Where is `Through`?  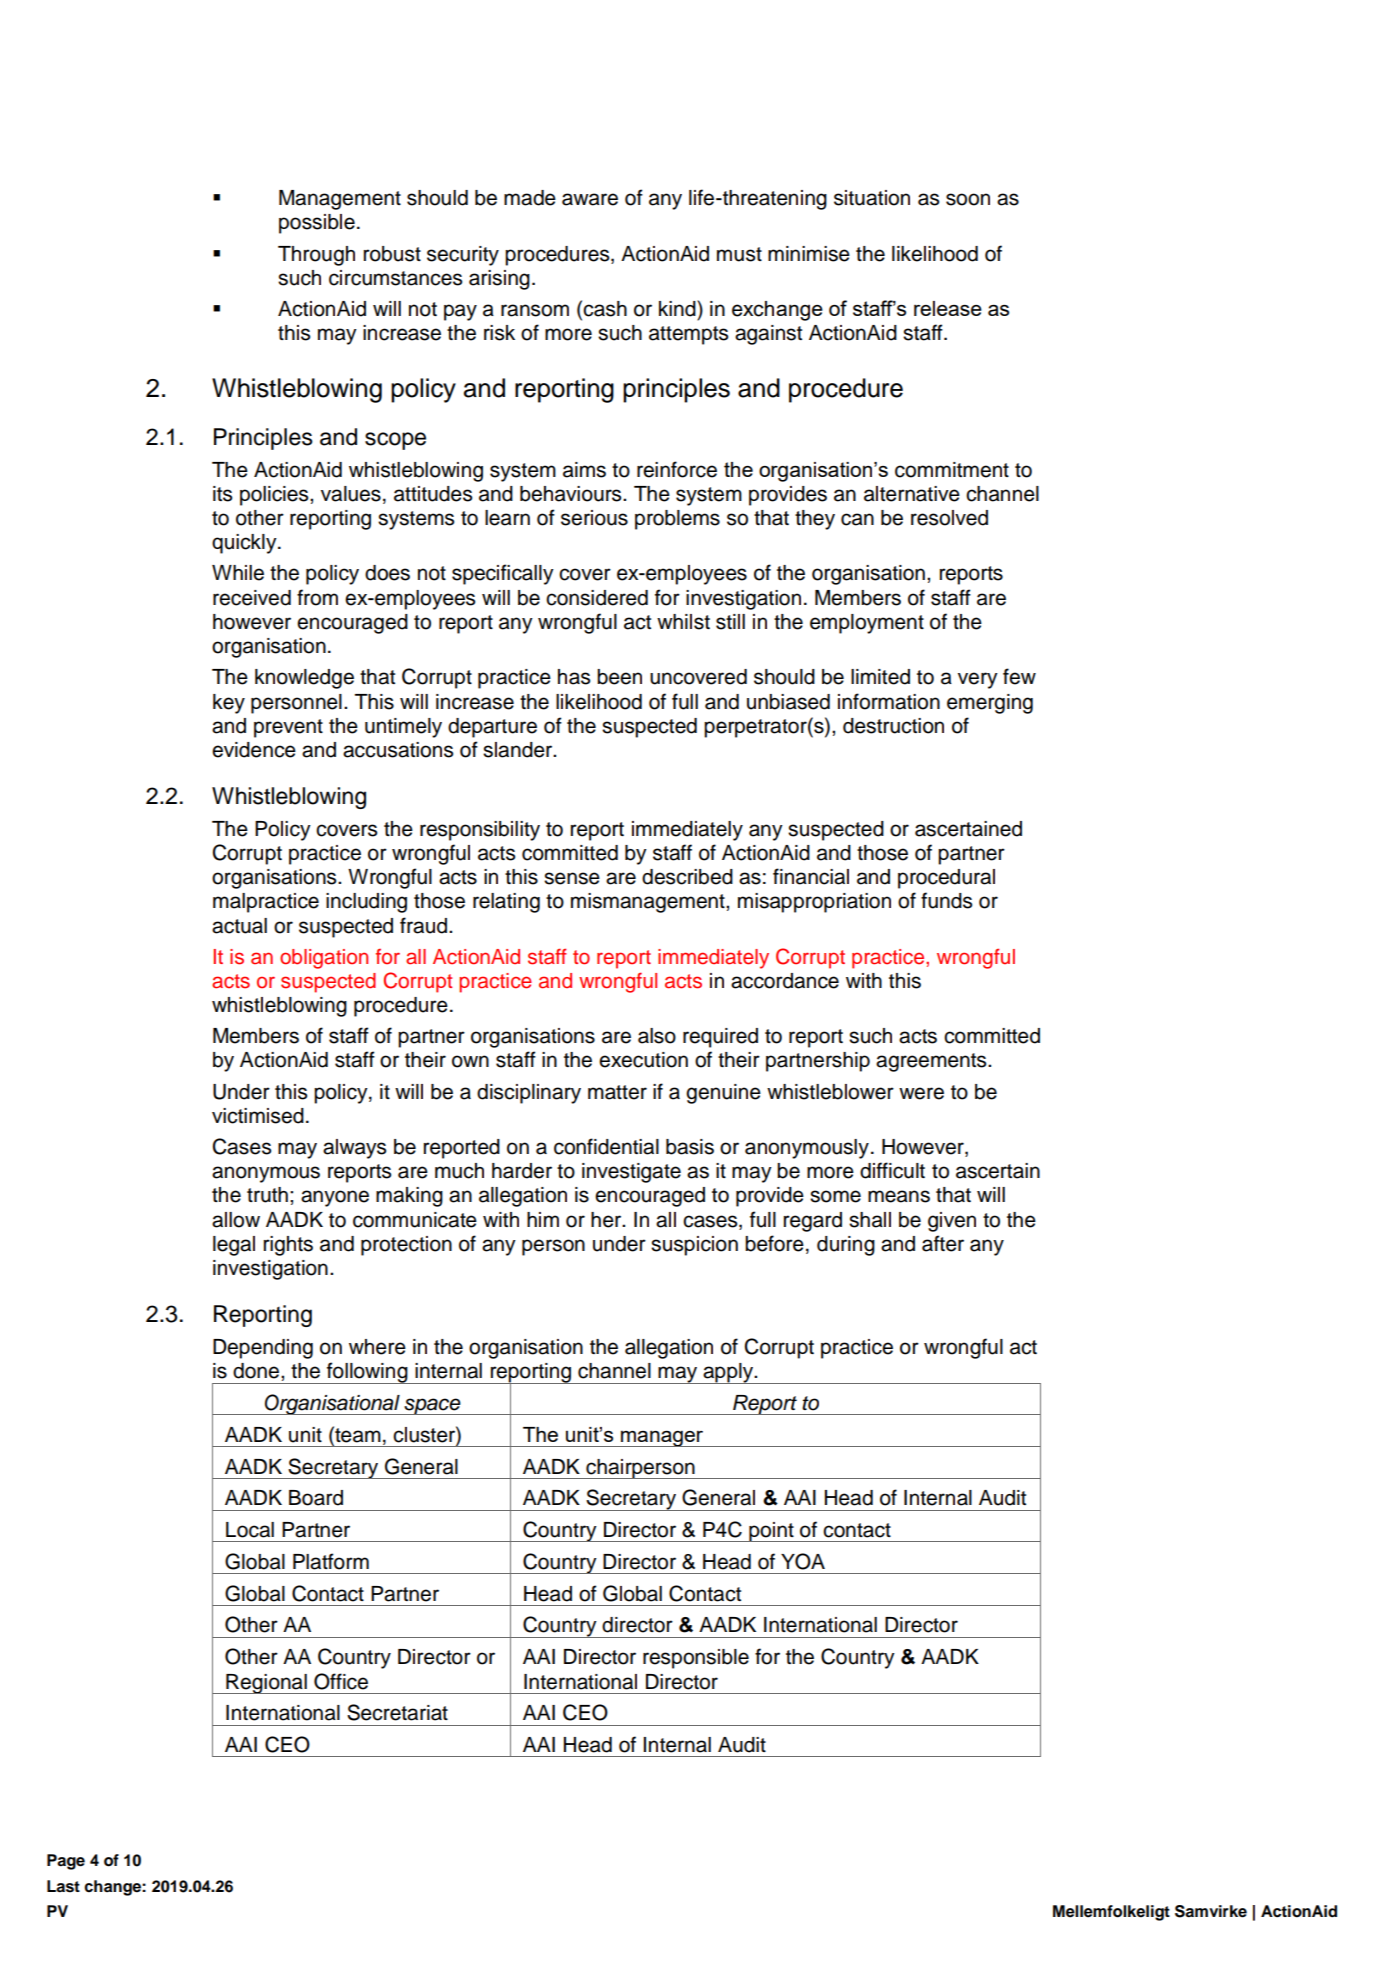 Through is located at coordinates (316, 256).
